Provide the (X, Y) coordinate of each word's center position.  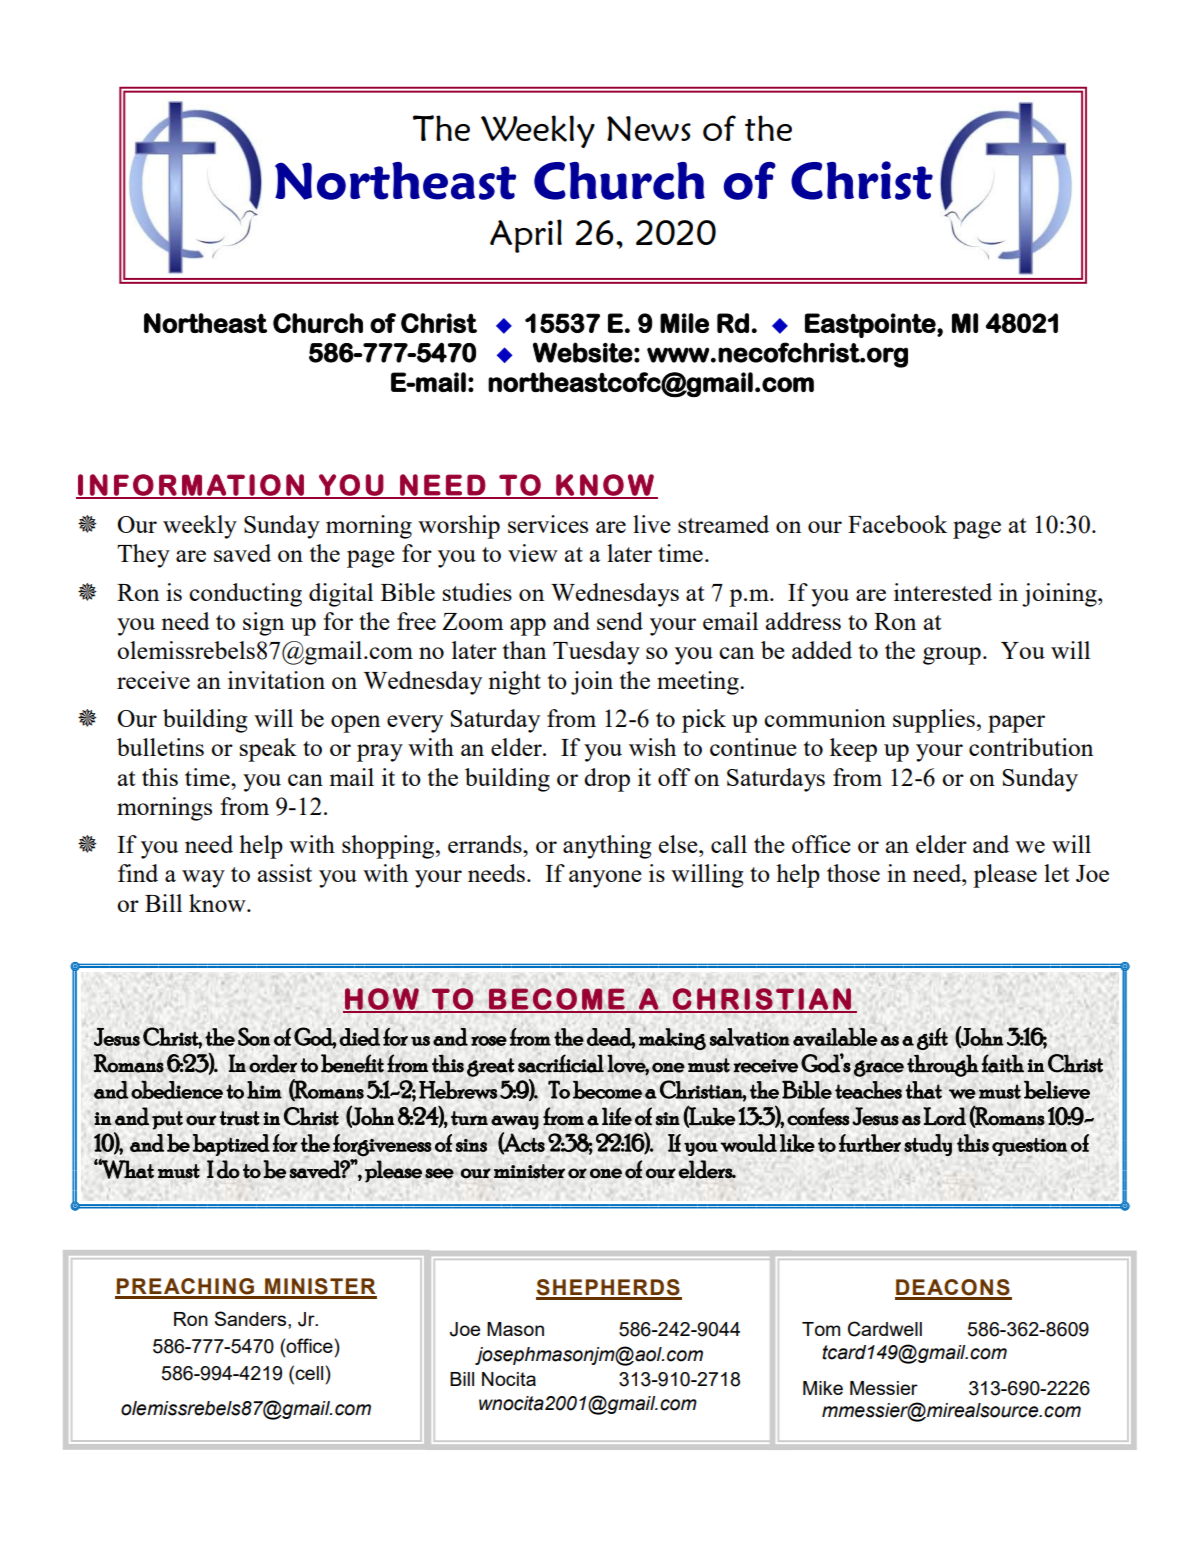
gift (932, 1039)
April (526, 236)
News (649, 128)
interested (943, 592)
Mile (684, 323)
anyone (605, 879)
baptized (231, 1145)
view (533, 553)
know (218, 903)
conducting (245, 595)
